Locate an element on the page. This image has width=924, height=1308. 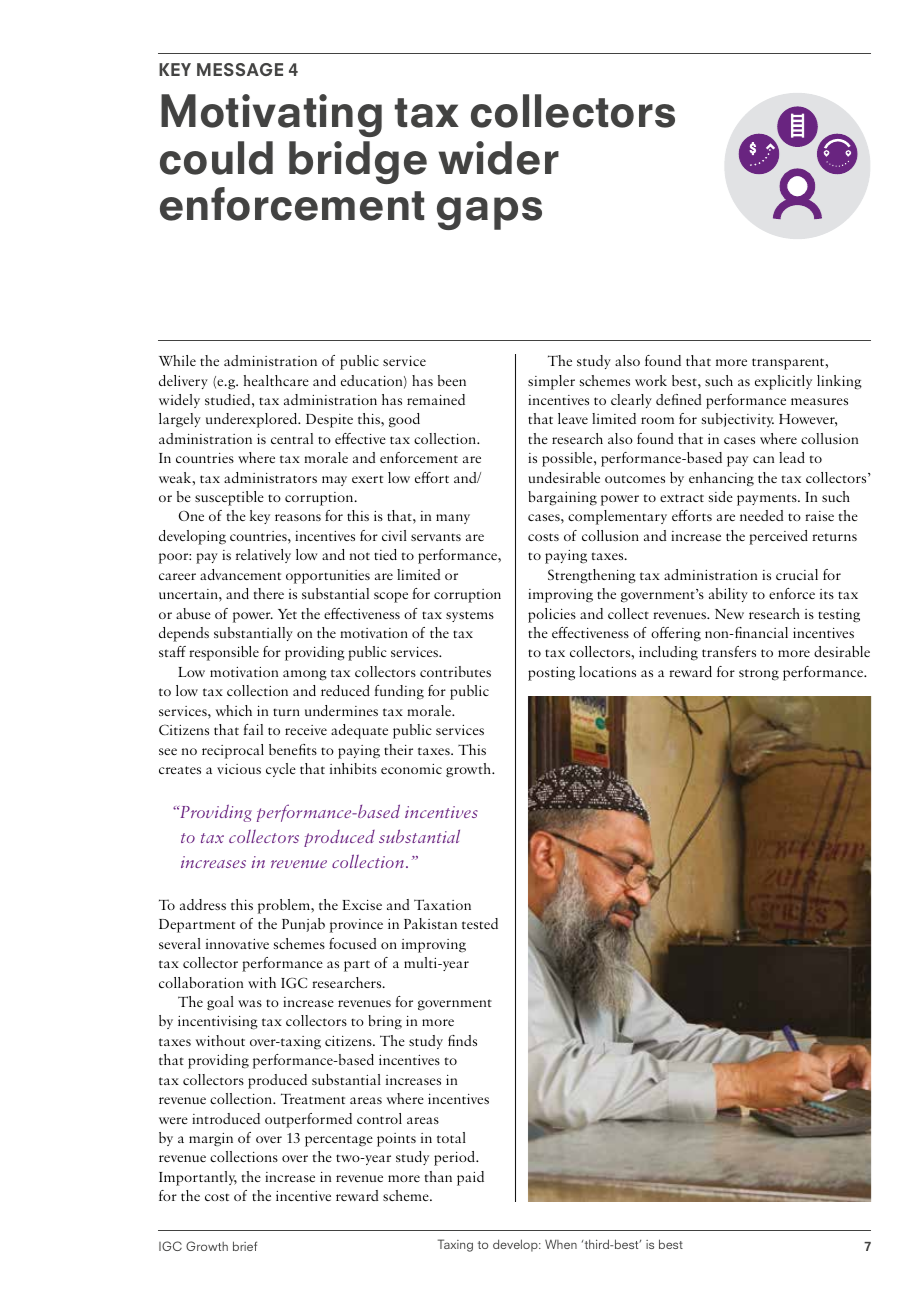
When is located at coordinates (561, 1244).
